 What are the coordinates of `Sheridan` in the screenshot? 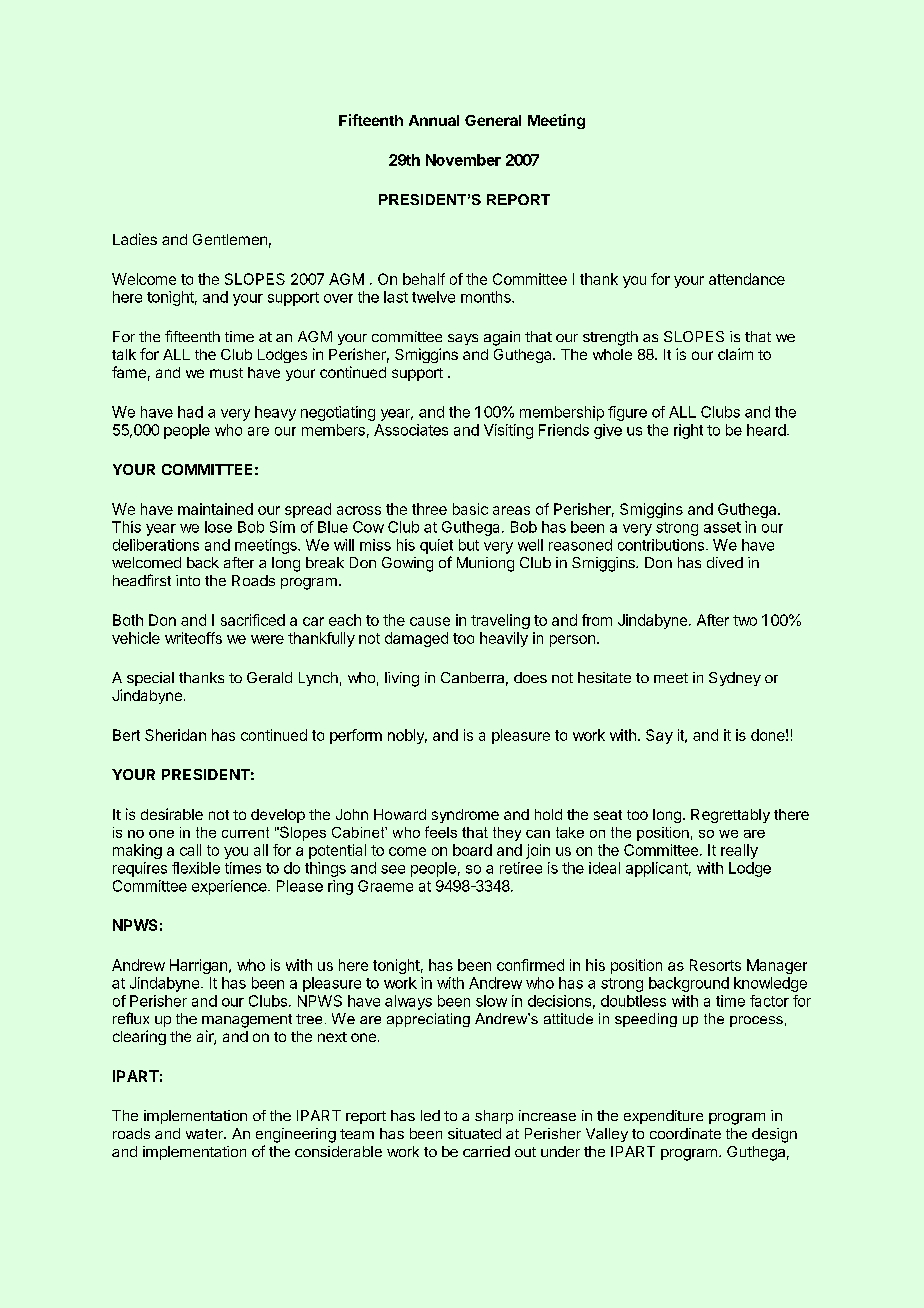 It's located at (175, 735).
